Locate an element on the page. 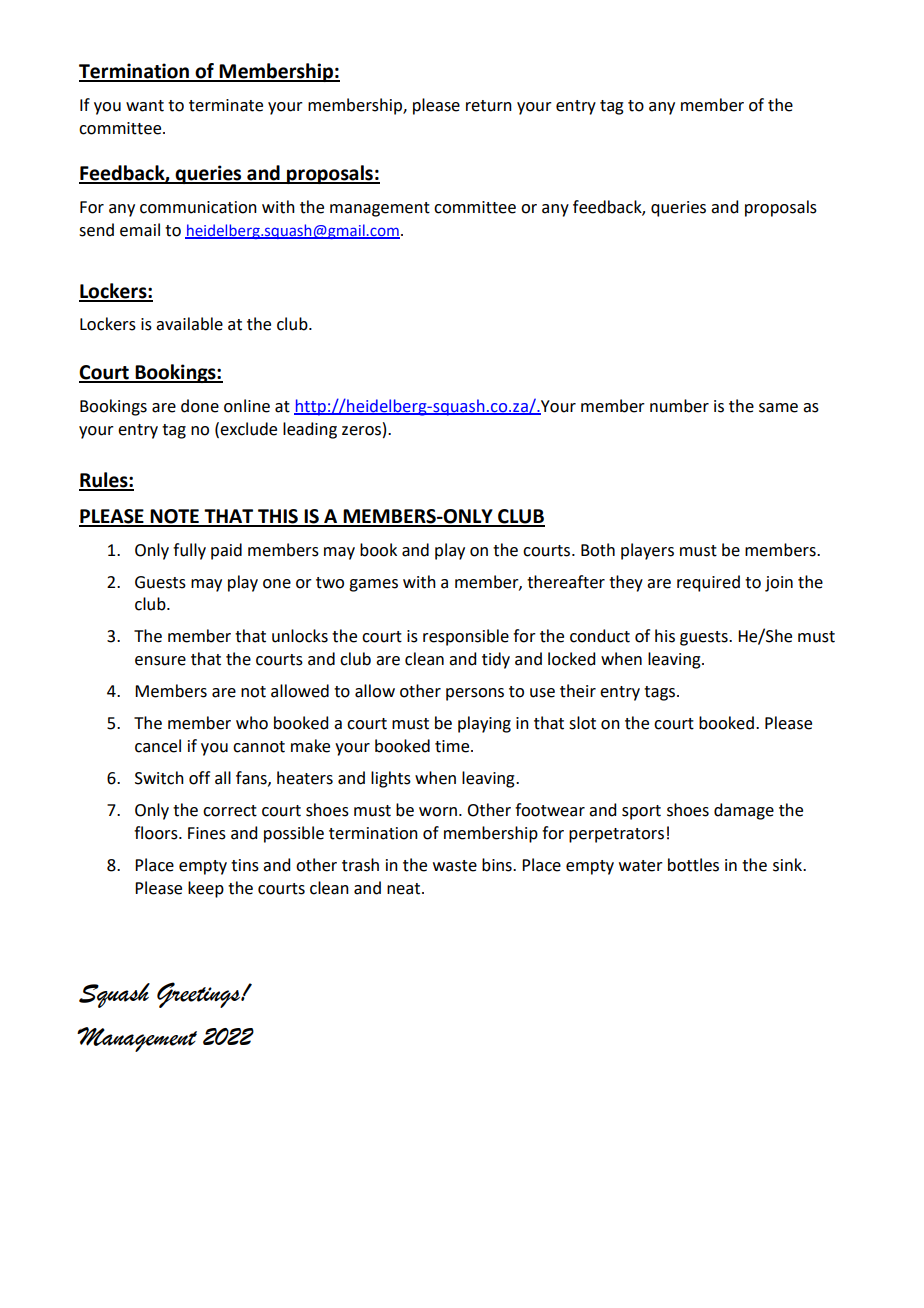  available is located at coordinates (189, 324).
